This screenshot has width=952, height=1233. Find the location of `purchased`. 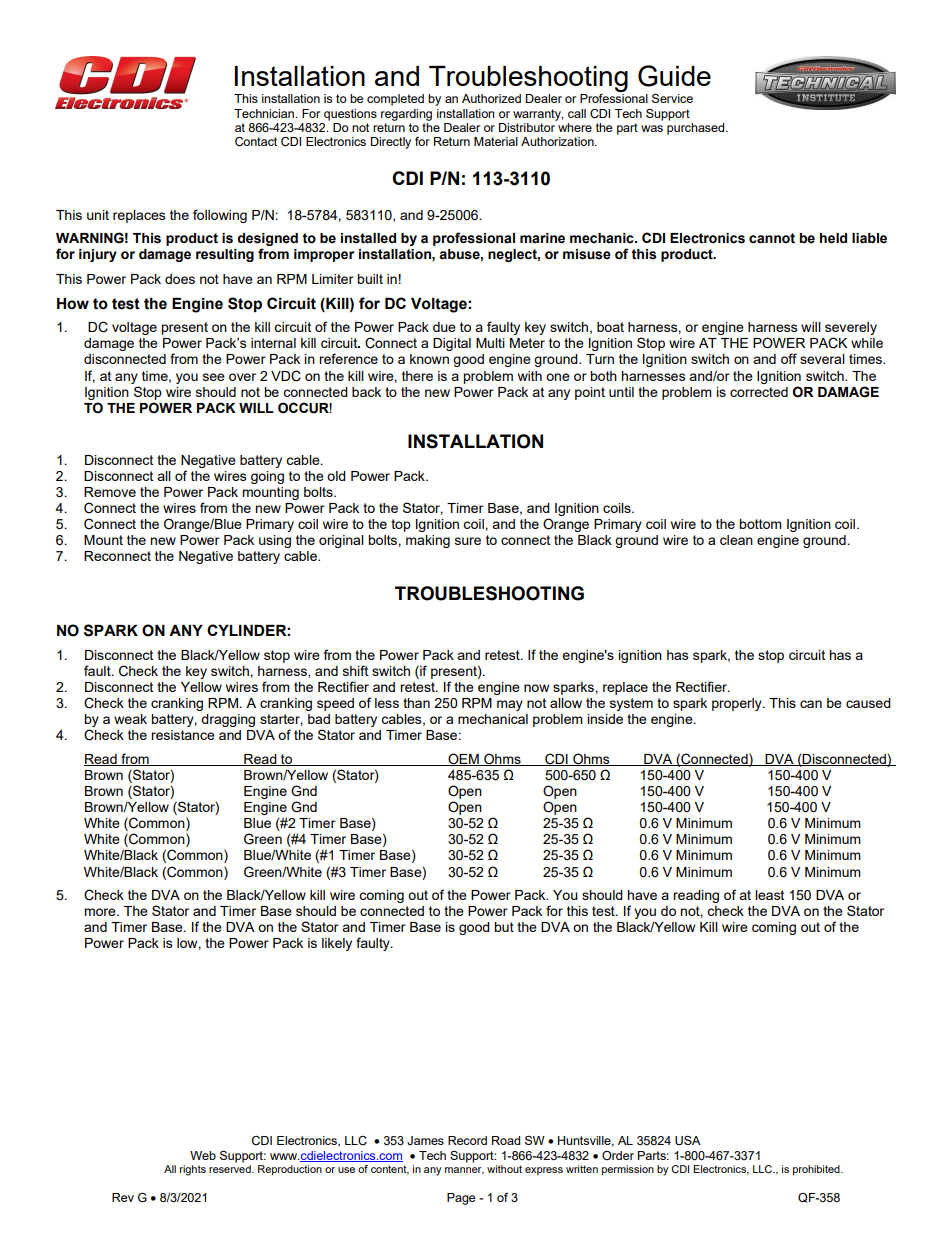

purchased is located at coordinates (697, 129).
